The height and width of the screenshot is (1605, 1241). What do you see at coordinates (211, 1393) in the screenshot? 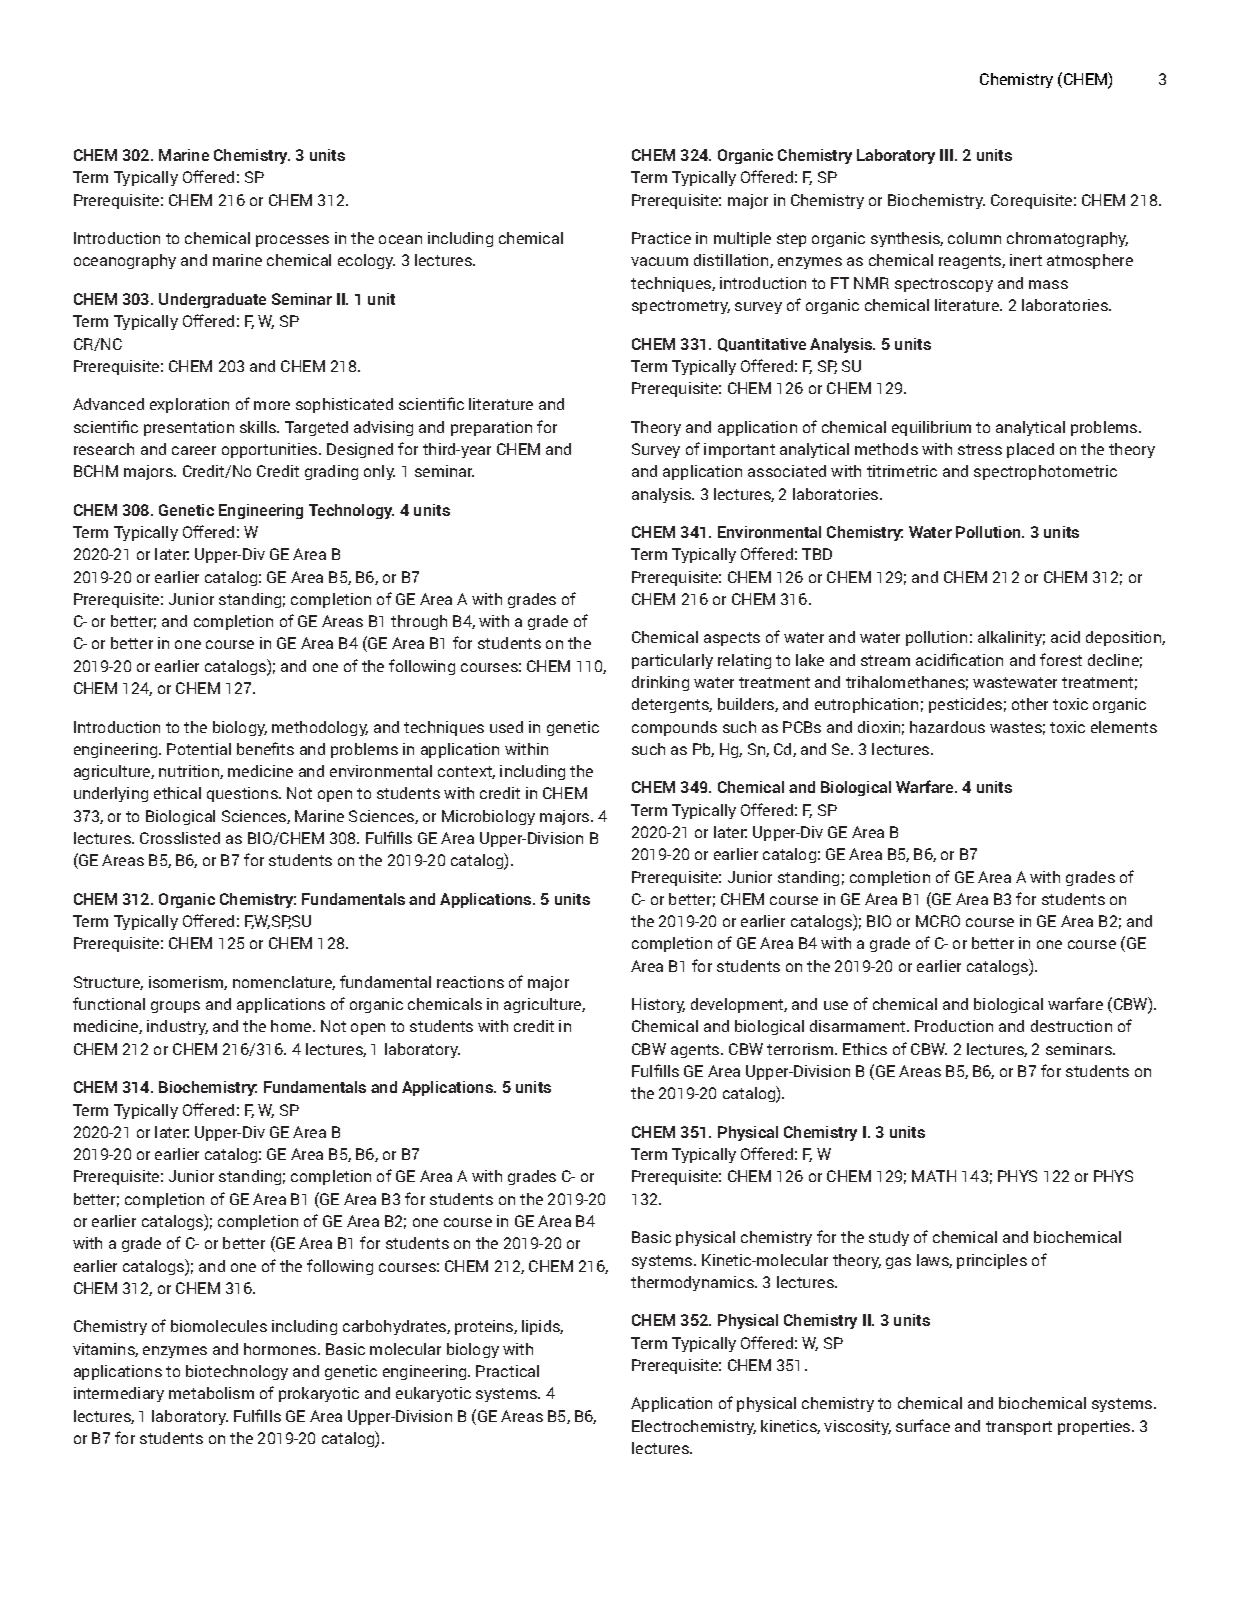
I see `metabolism` at bounding box center [211, 1393].
